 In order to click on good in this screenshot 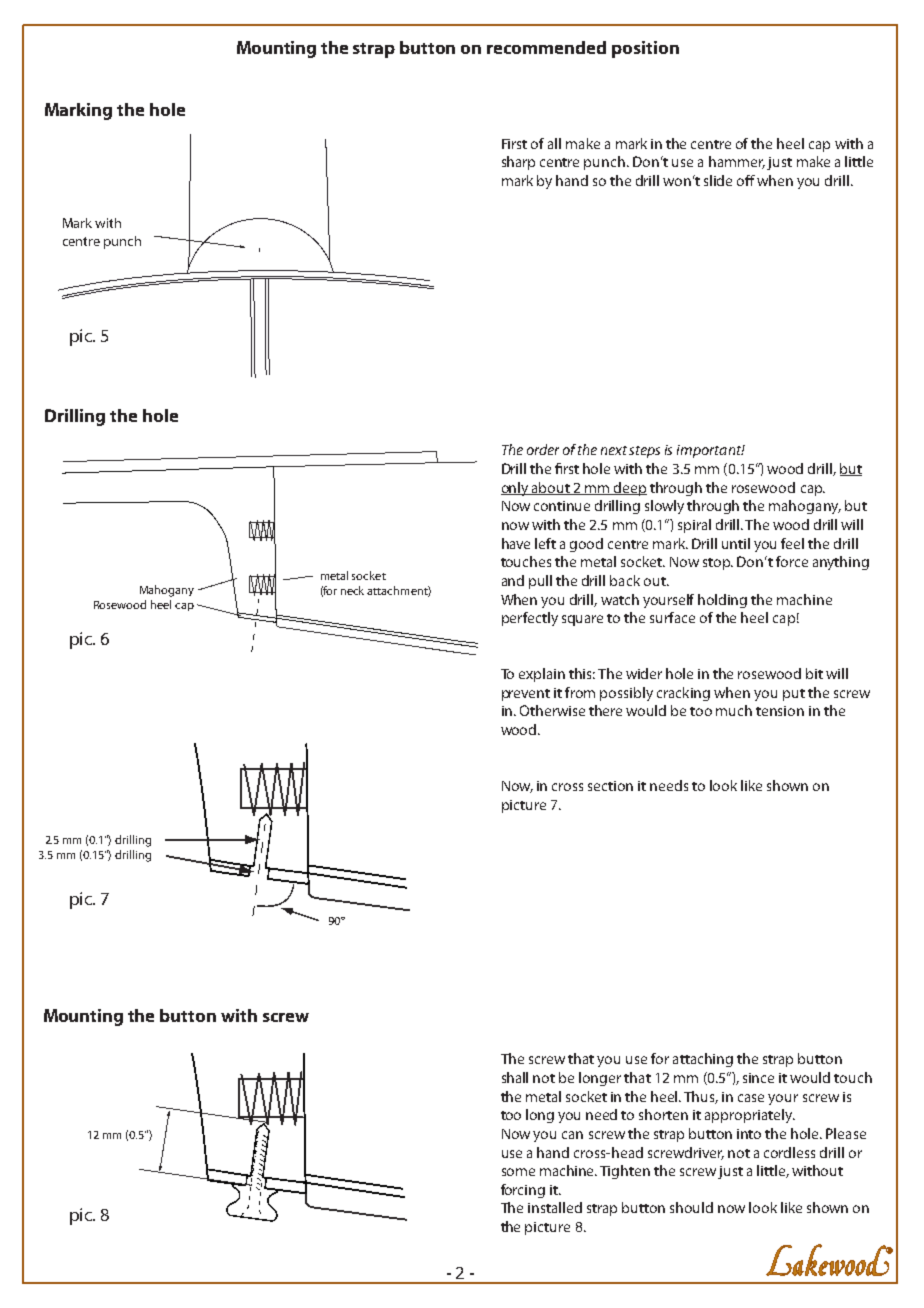, I will do `click(586, 545)`.
